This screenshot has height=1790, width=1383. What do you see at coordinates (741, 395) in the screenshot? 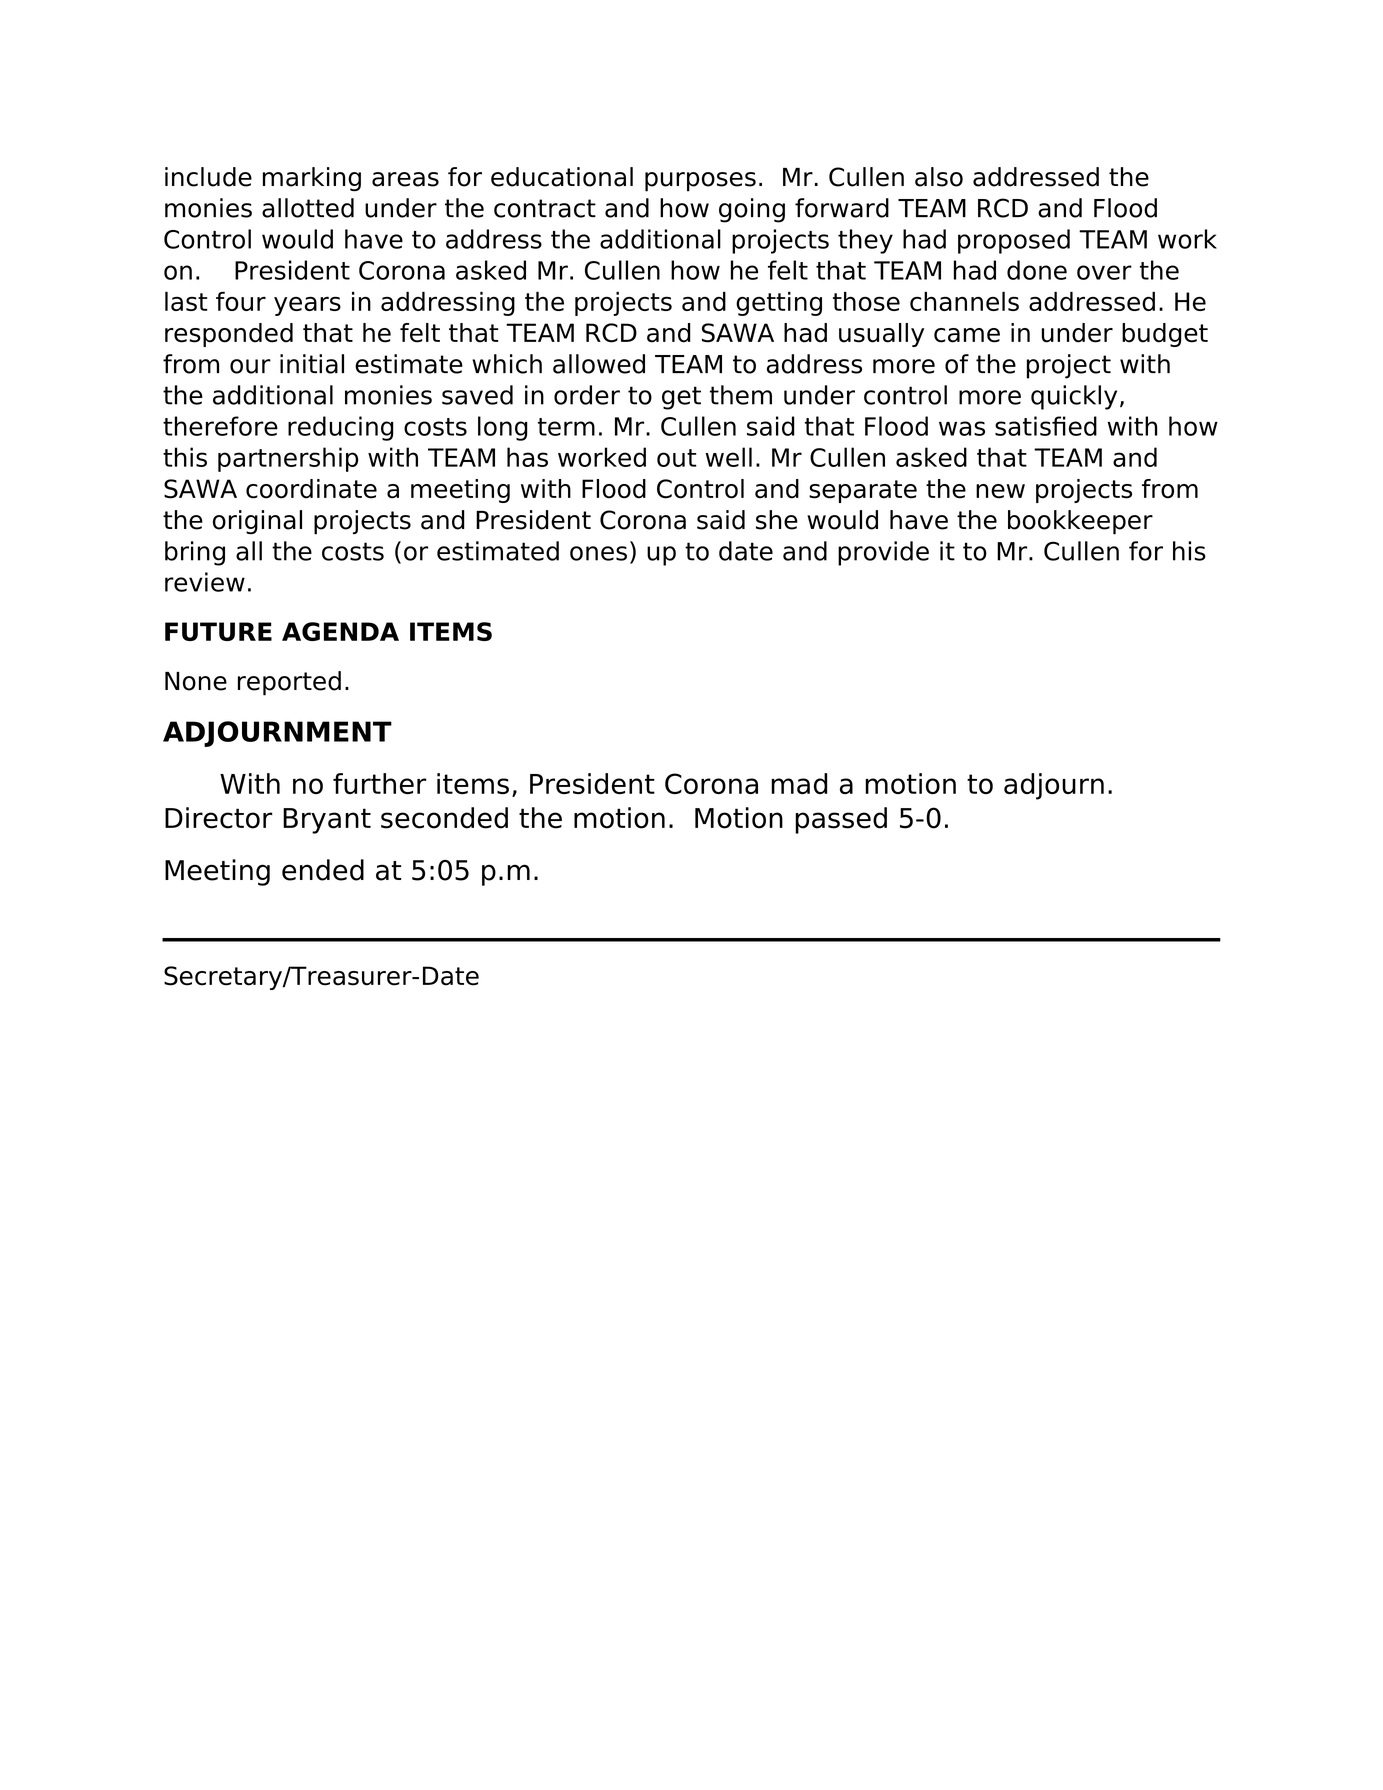
I see `them` at bounding box center [741, 395].
